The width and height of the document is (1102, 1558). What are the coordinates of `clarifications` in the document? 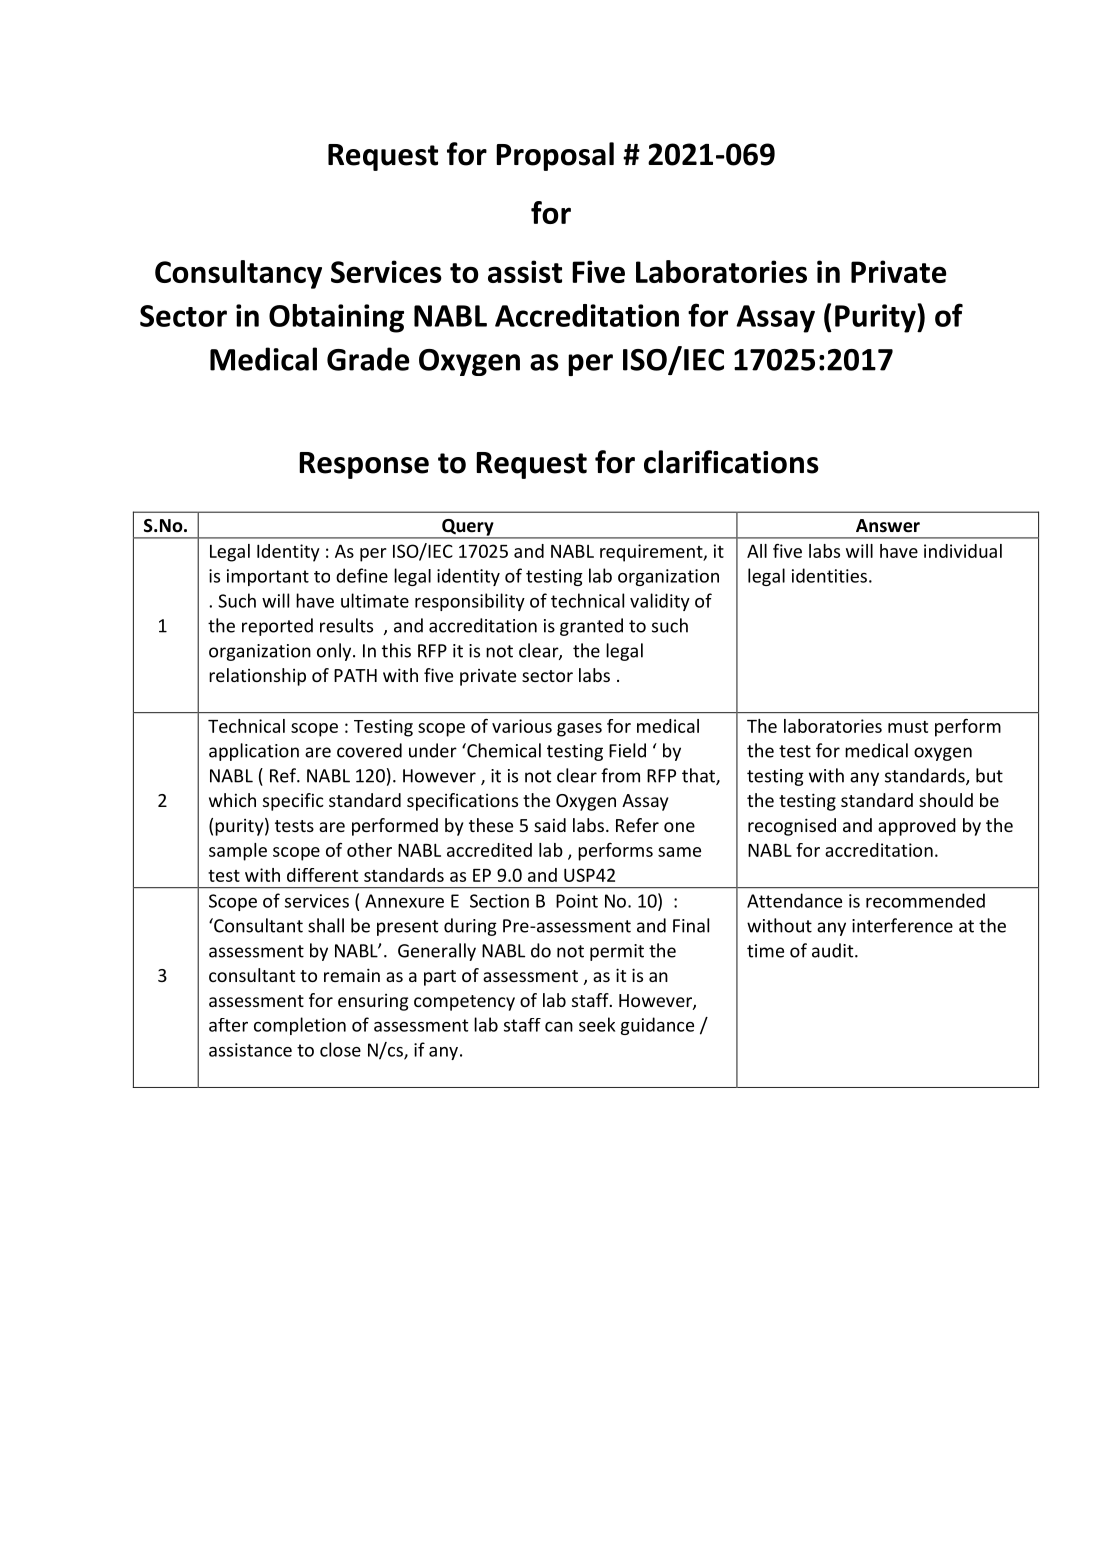 It's located at (731, 462).
